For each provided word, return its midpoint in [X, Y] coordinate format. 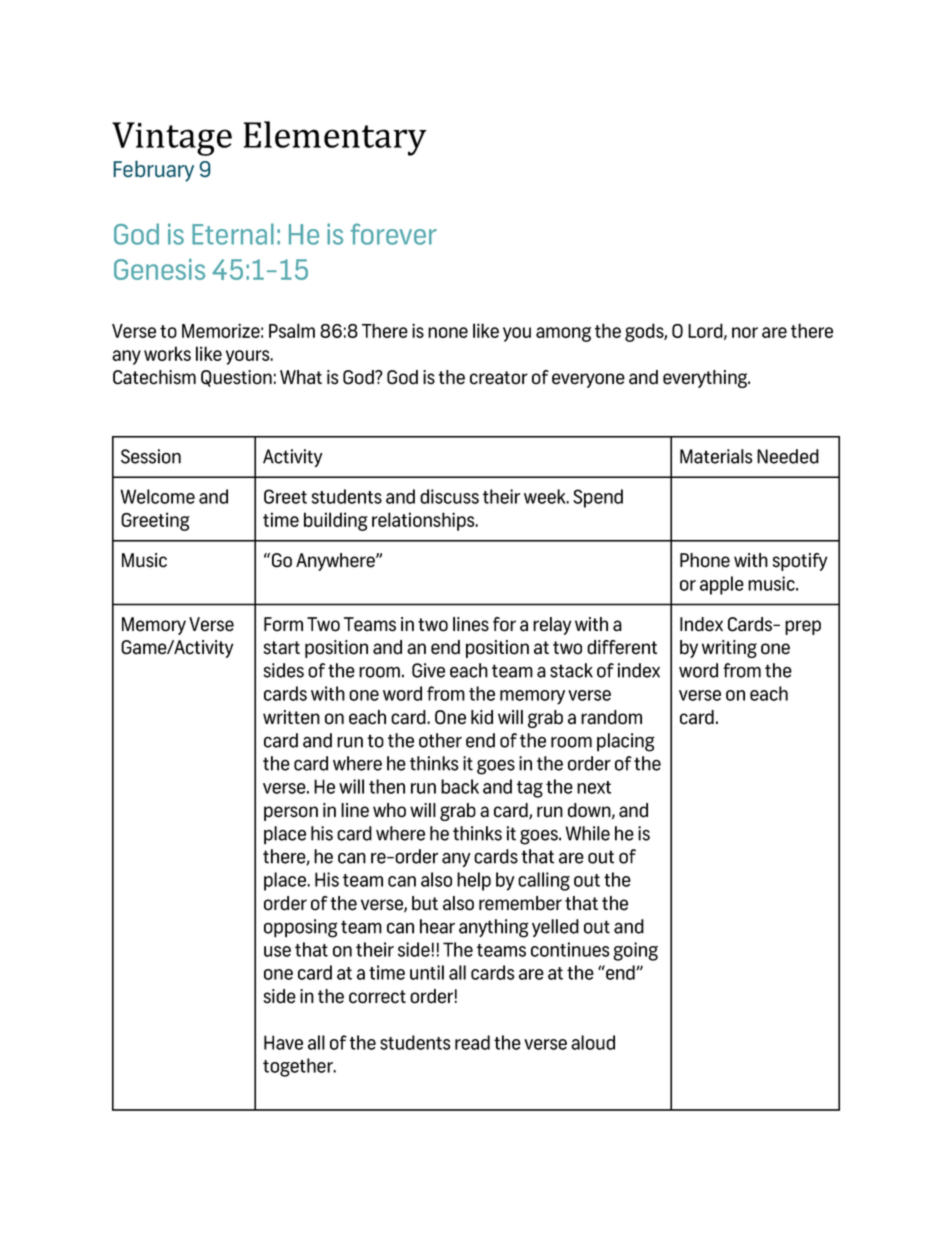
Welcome [157, 496]
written [291, 717]
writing [729, 649]
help [474, 881]
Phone [705, 560]
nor [745, 332]
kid [482, 717]
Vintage [172, 139]
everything [706, 379]
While [588, 833]
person [291, 813]
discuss [449, 496]
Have [283, 1042]
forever [394, 234]
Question [236, 378]
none [448, 332]
